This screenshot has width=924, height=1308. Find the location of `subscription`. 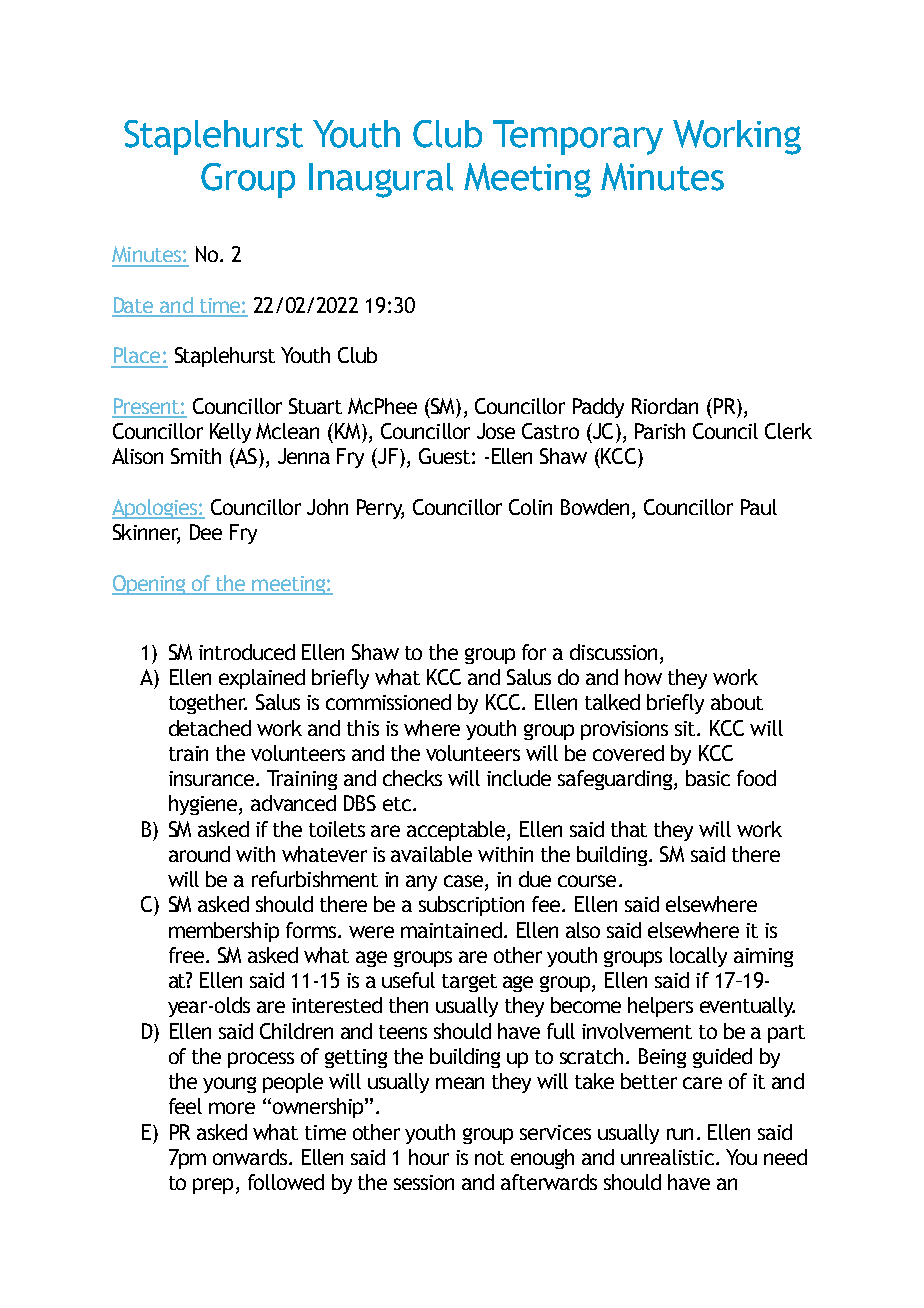

subscription is located at coordinates (471, 906).
